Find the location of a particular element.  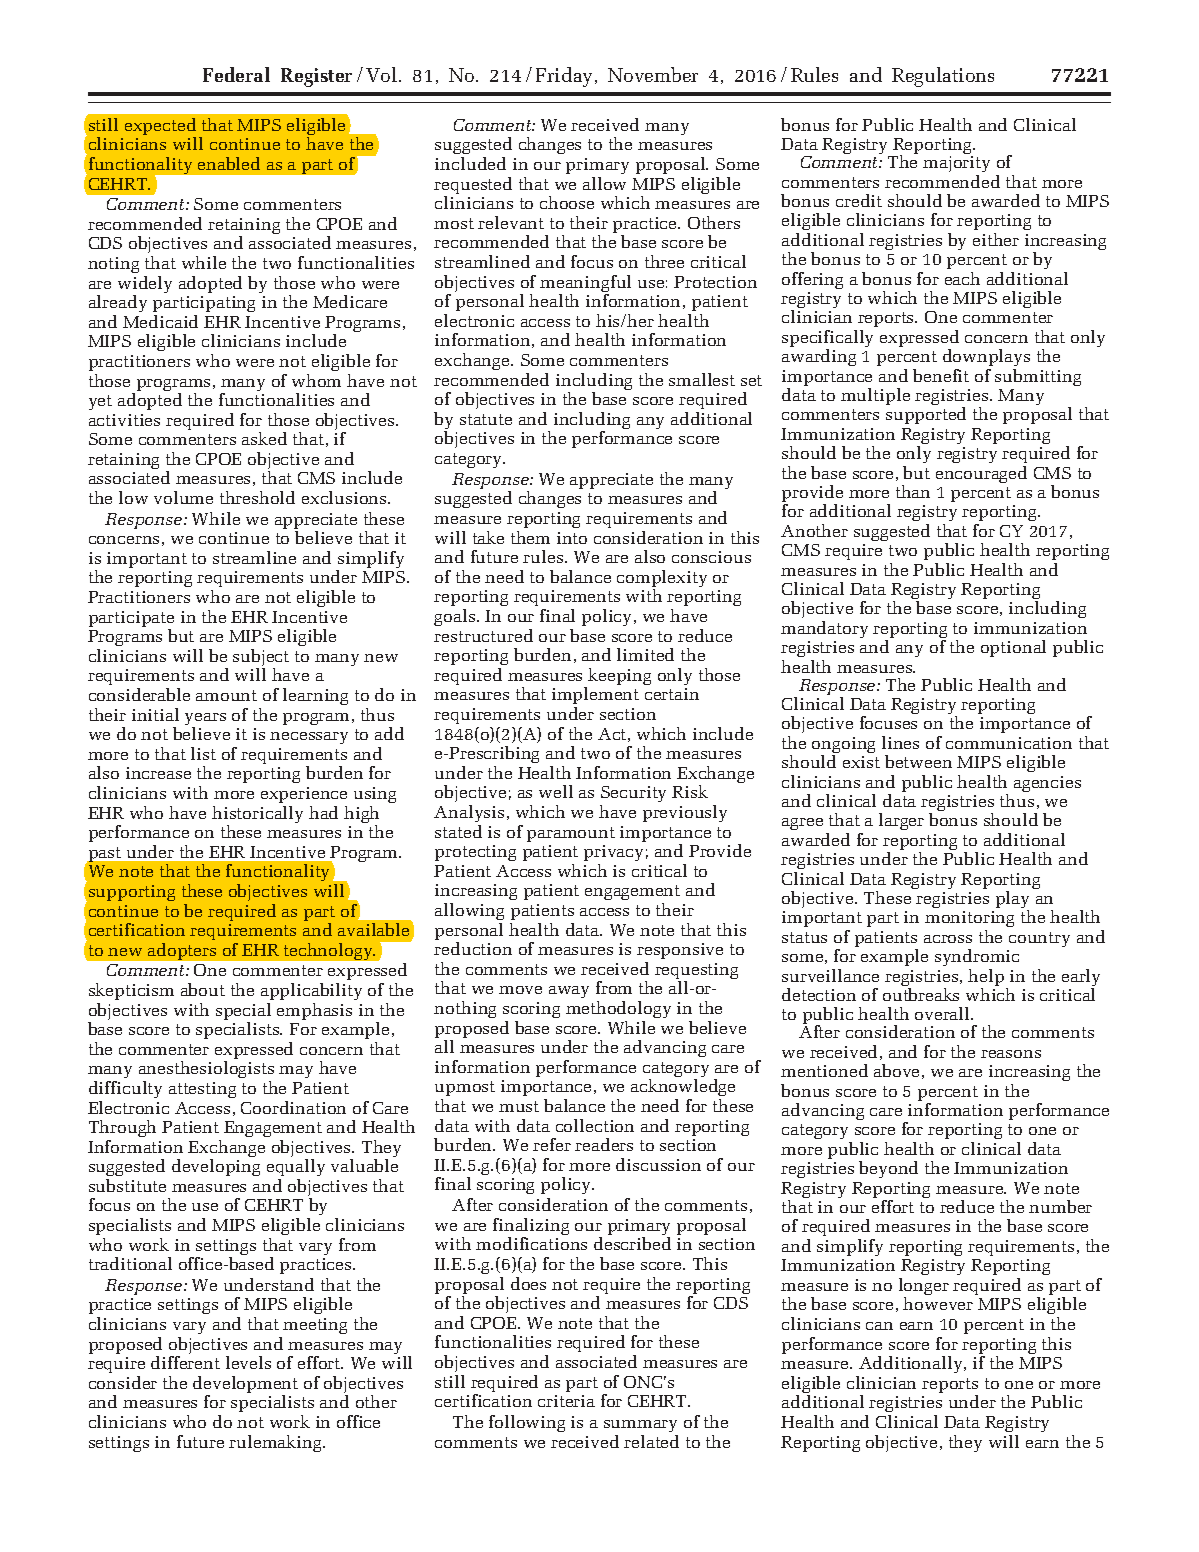

Friday is located at coordinates (564, 77).
